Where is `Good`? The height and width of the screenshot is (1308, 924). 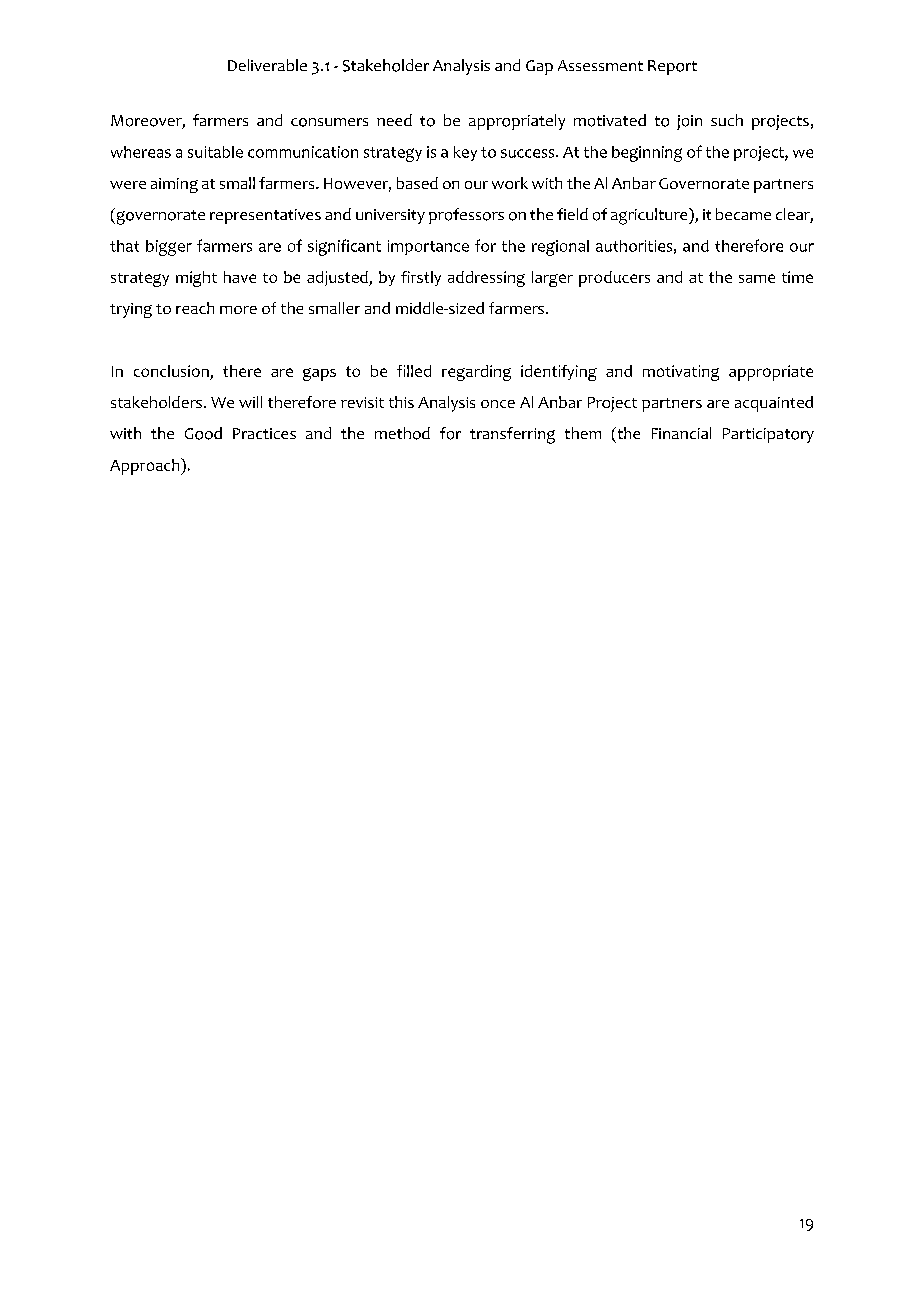 Good is located at coordinates (203, 433).
